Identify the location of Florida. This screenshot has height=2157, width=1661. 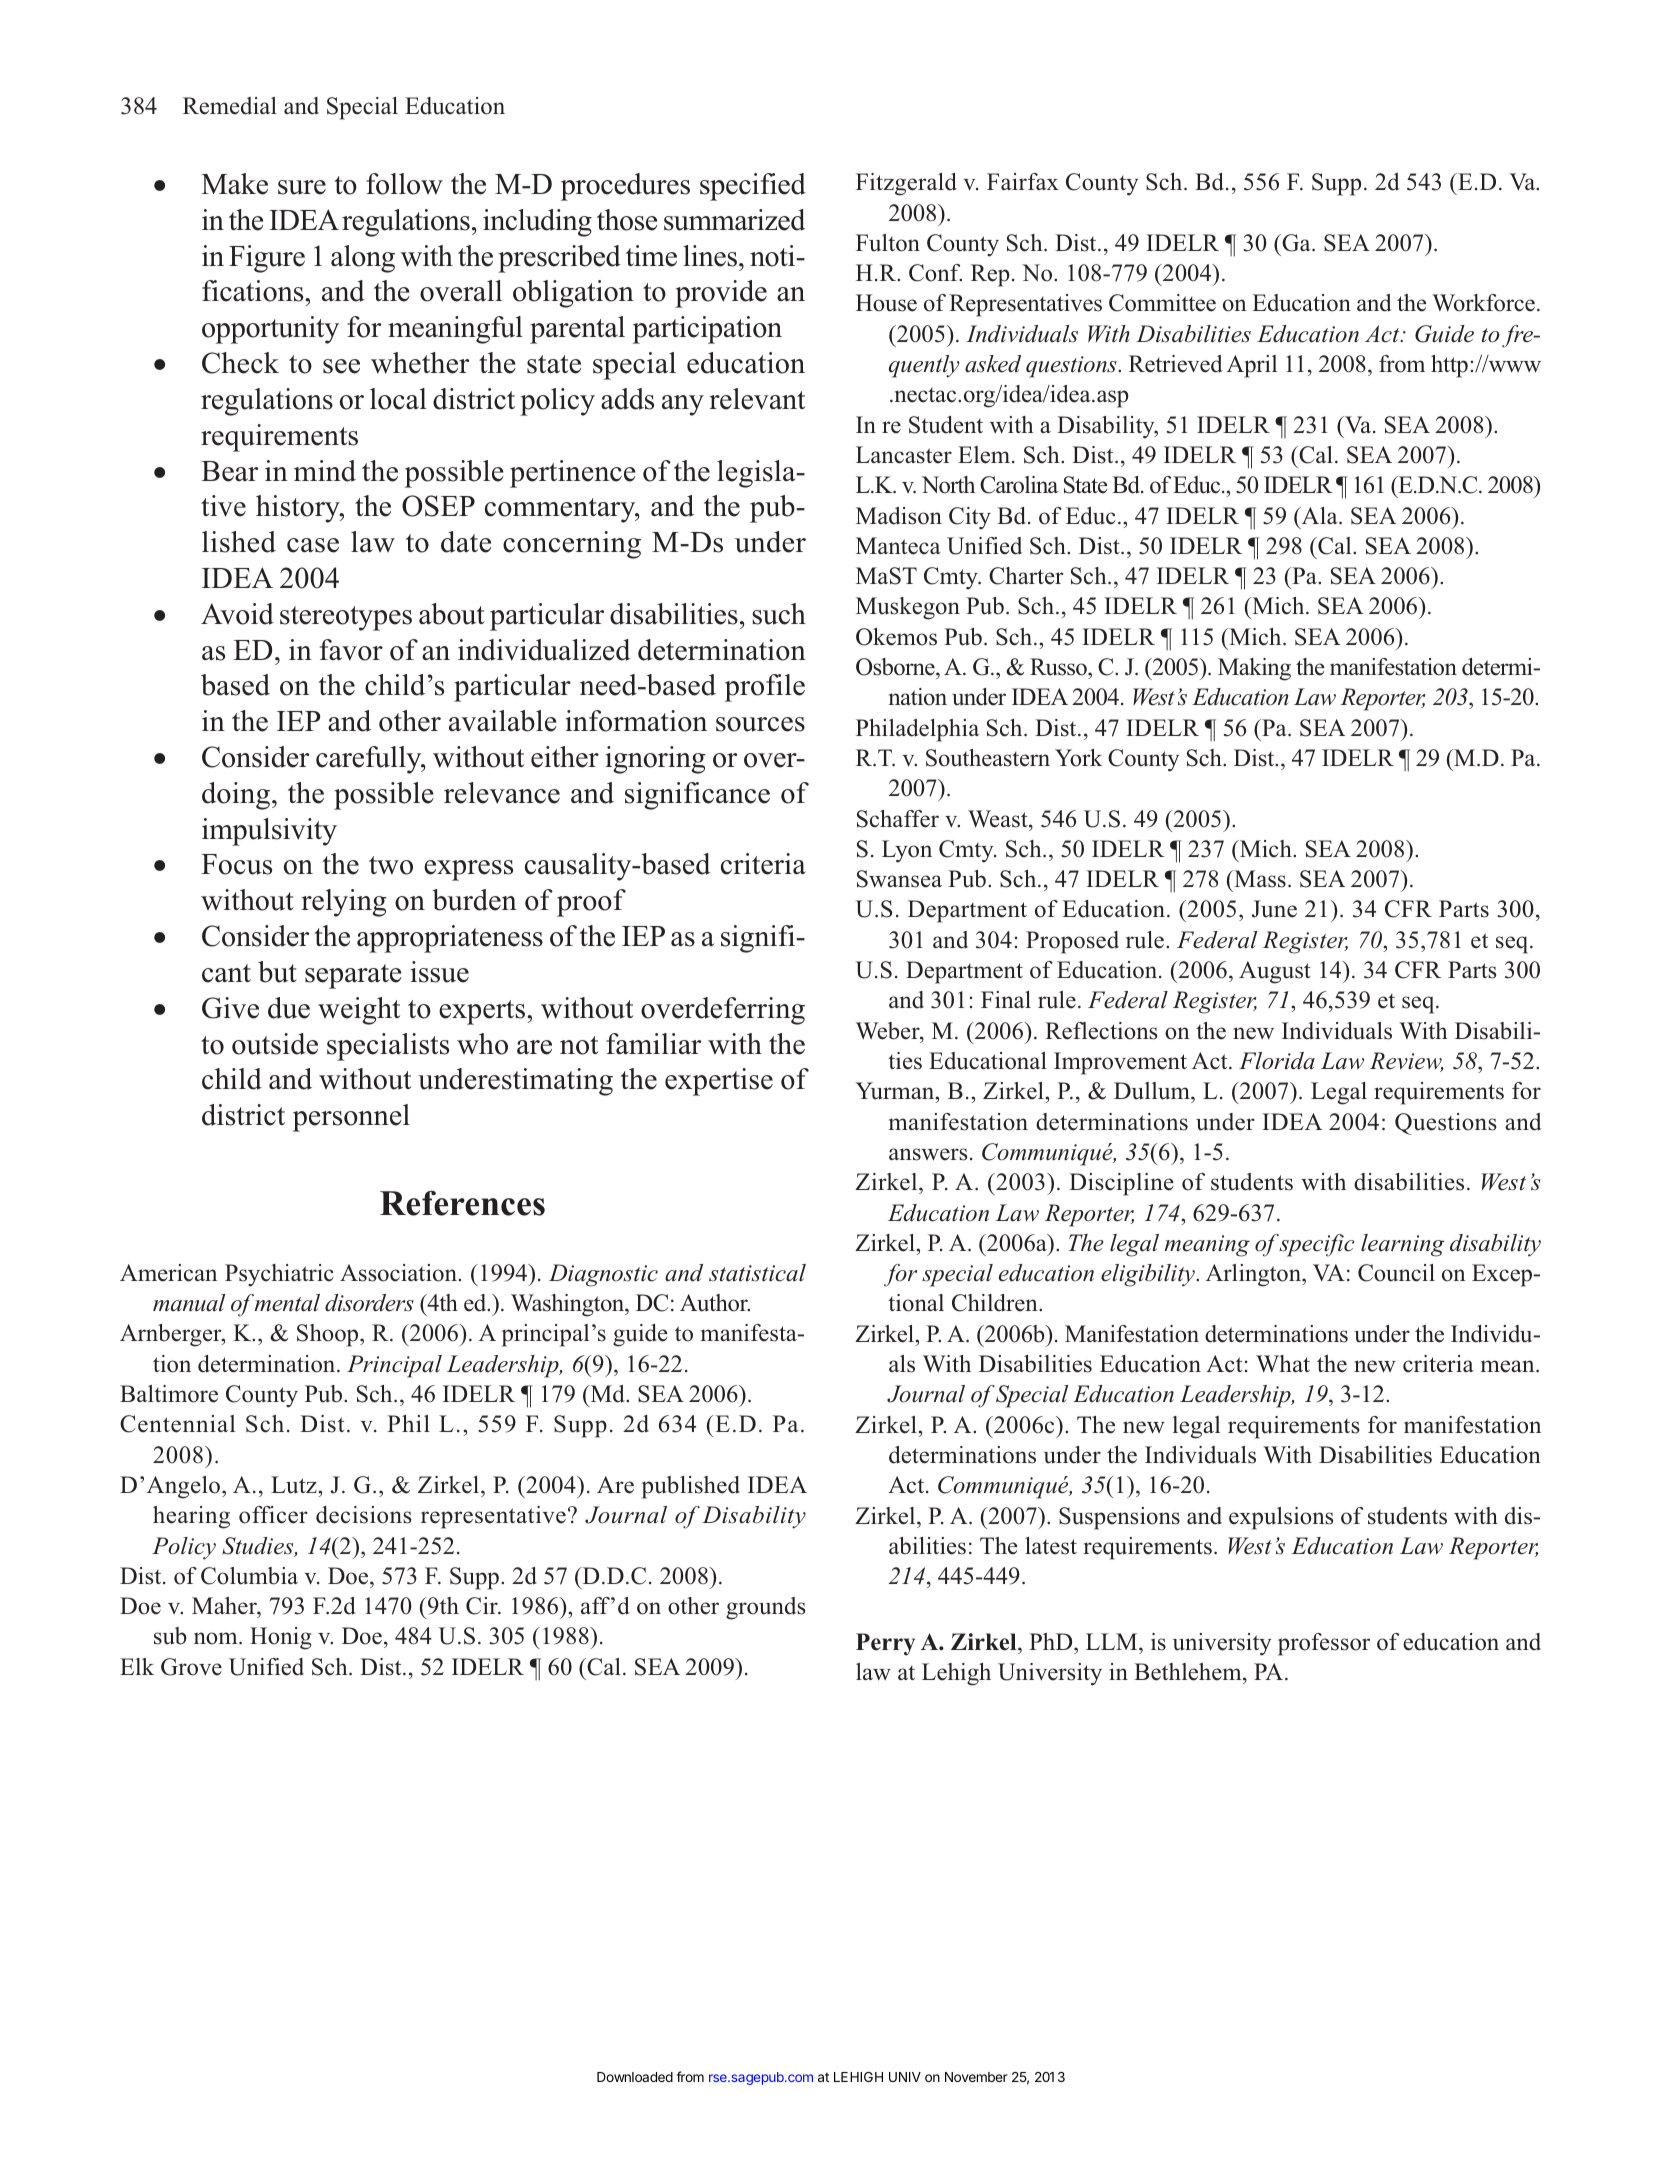
(1277, 1061).
